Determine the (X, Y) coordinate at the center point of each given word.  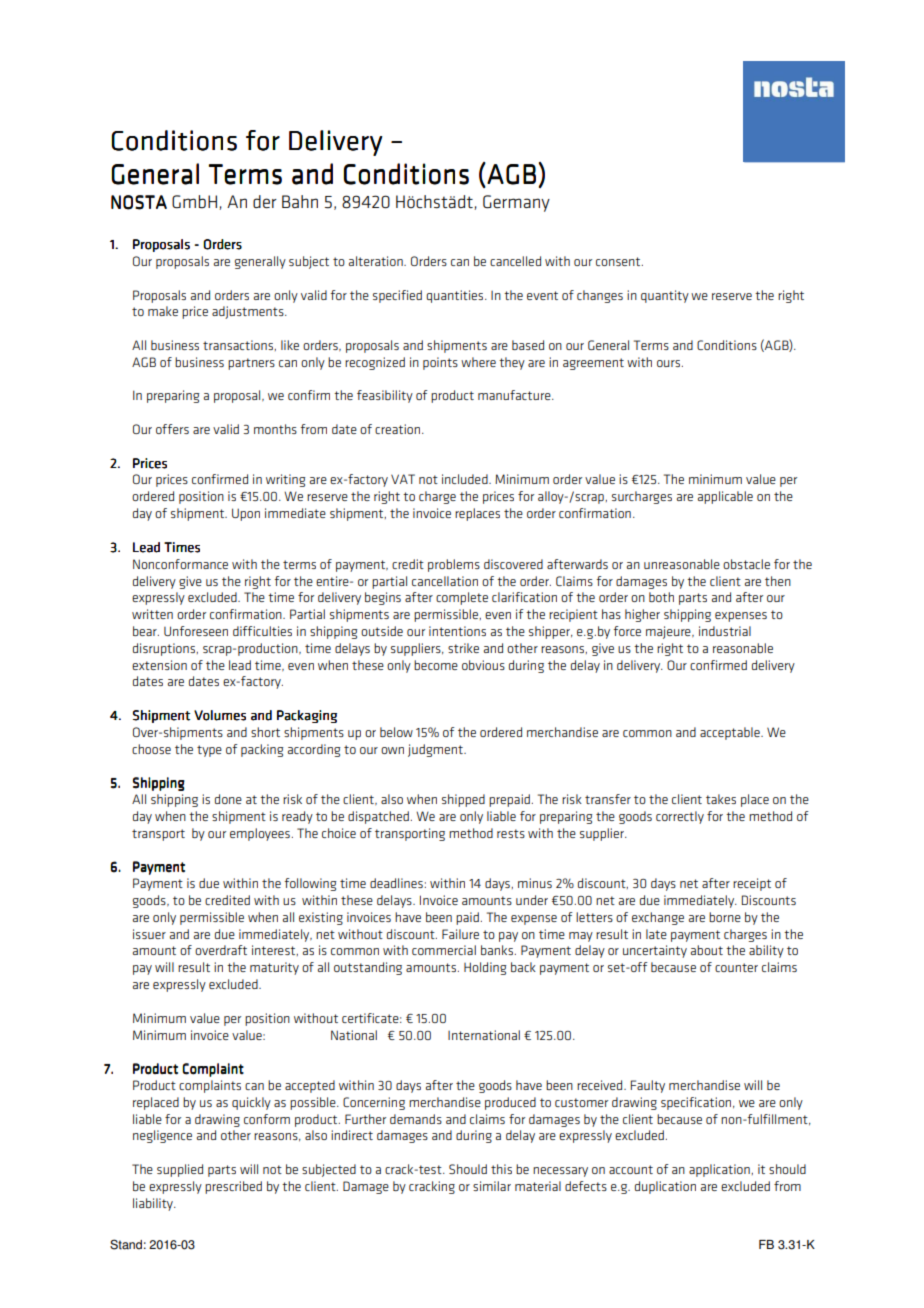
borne (725, 917)
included (466, 479)
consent (619, 261)
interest (275, 950)
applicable (725, 497)
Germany (516, 203)
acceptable (731, 733)
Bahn (300, 201)
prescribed (233, 1187)
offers (172, 429)
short (265, 732)
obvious (483, 665)
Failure (460, 934)
